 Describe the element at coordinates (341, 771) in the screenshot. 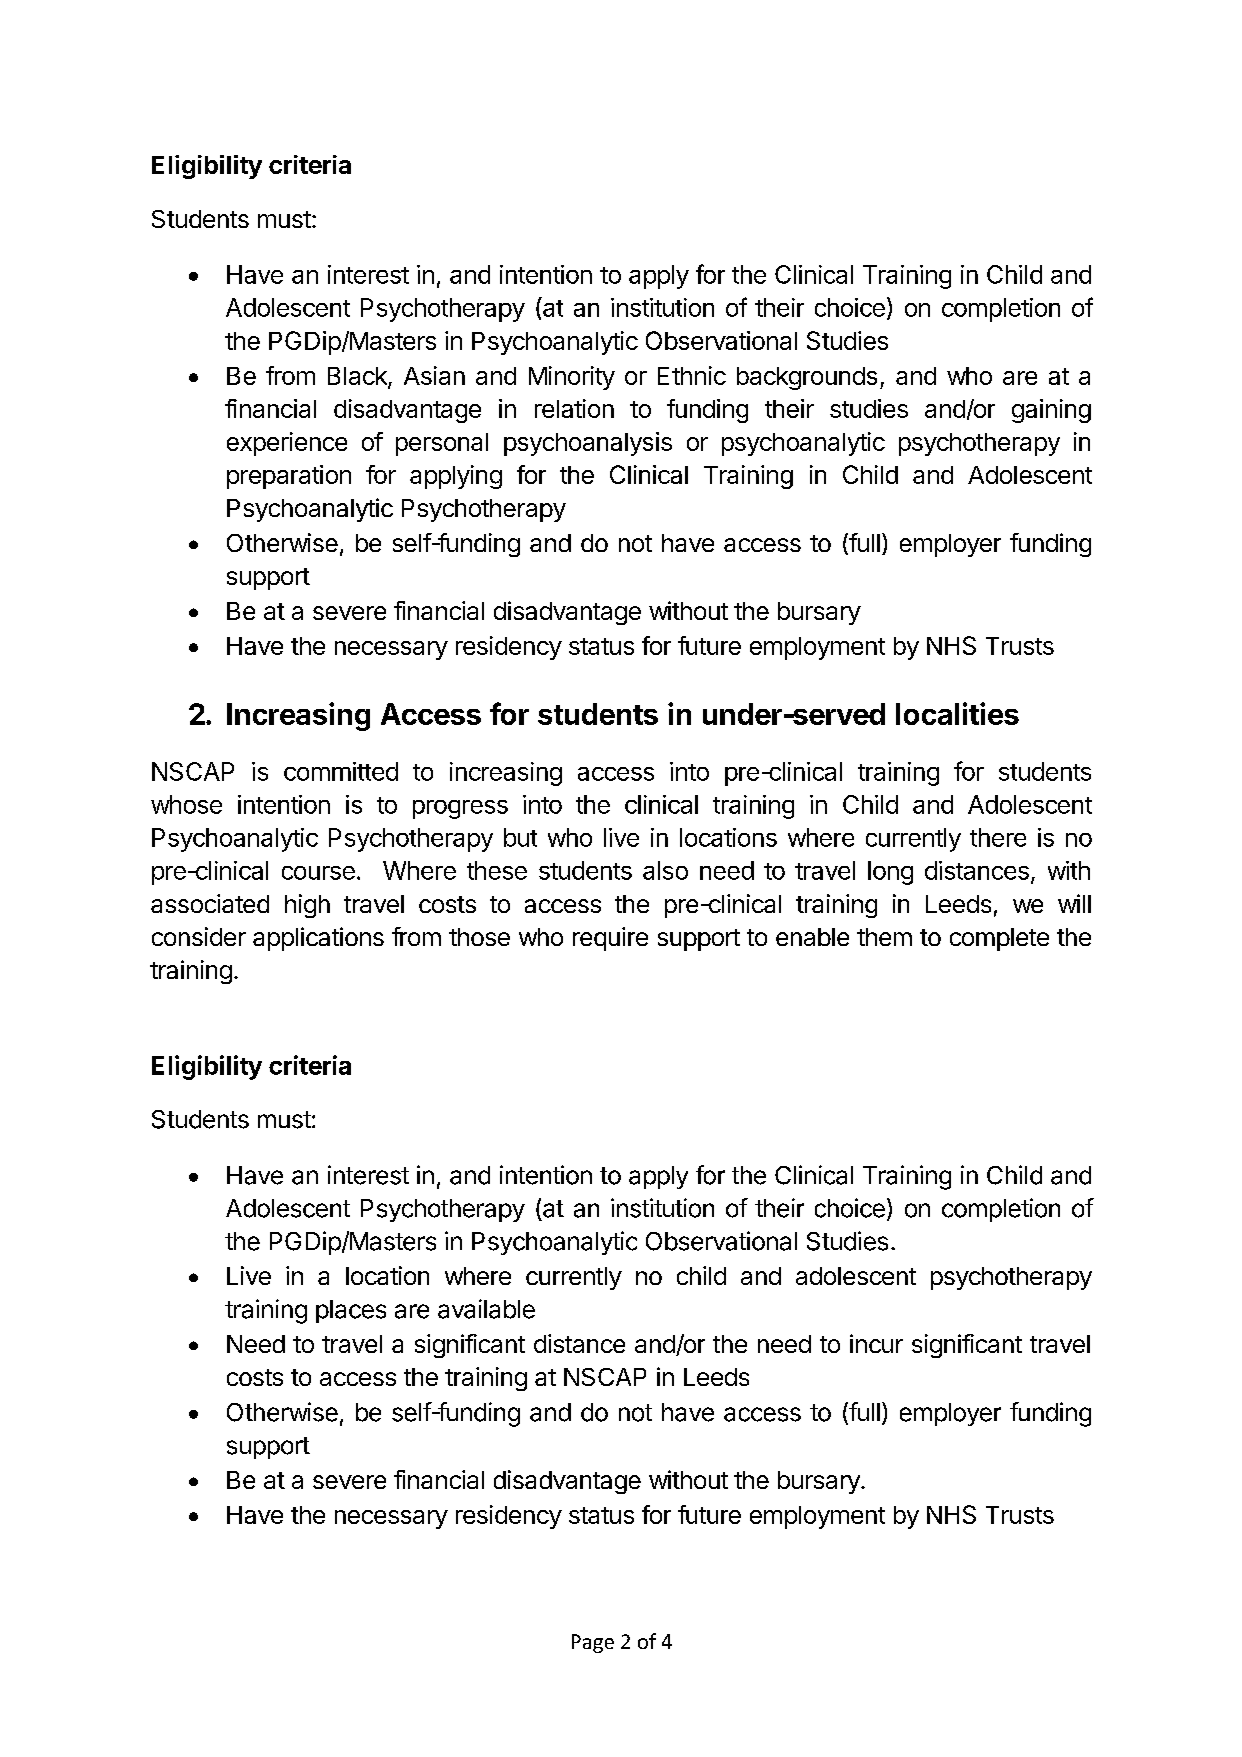

I see `committed` at that location.
